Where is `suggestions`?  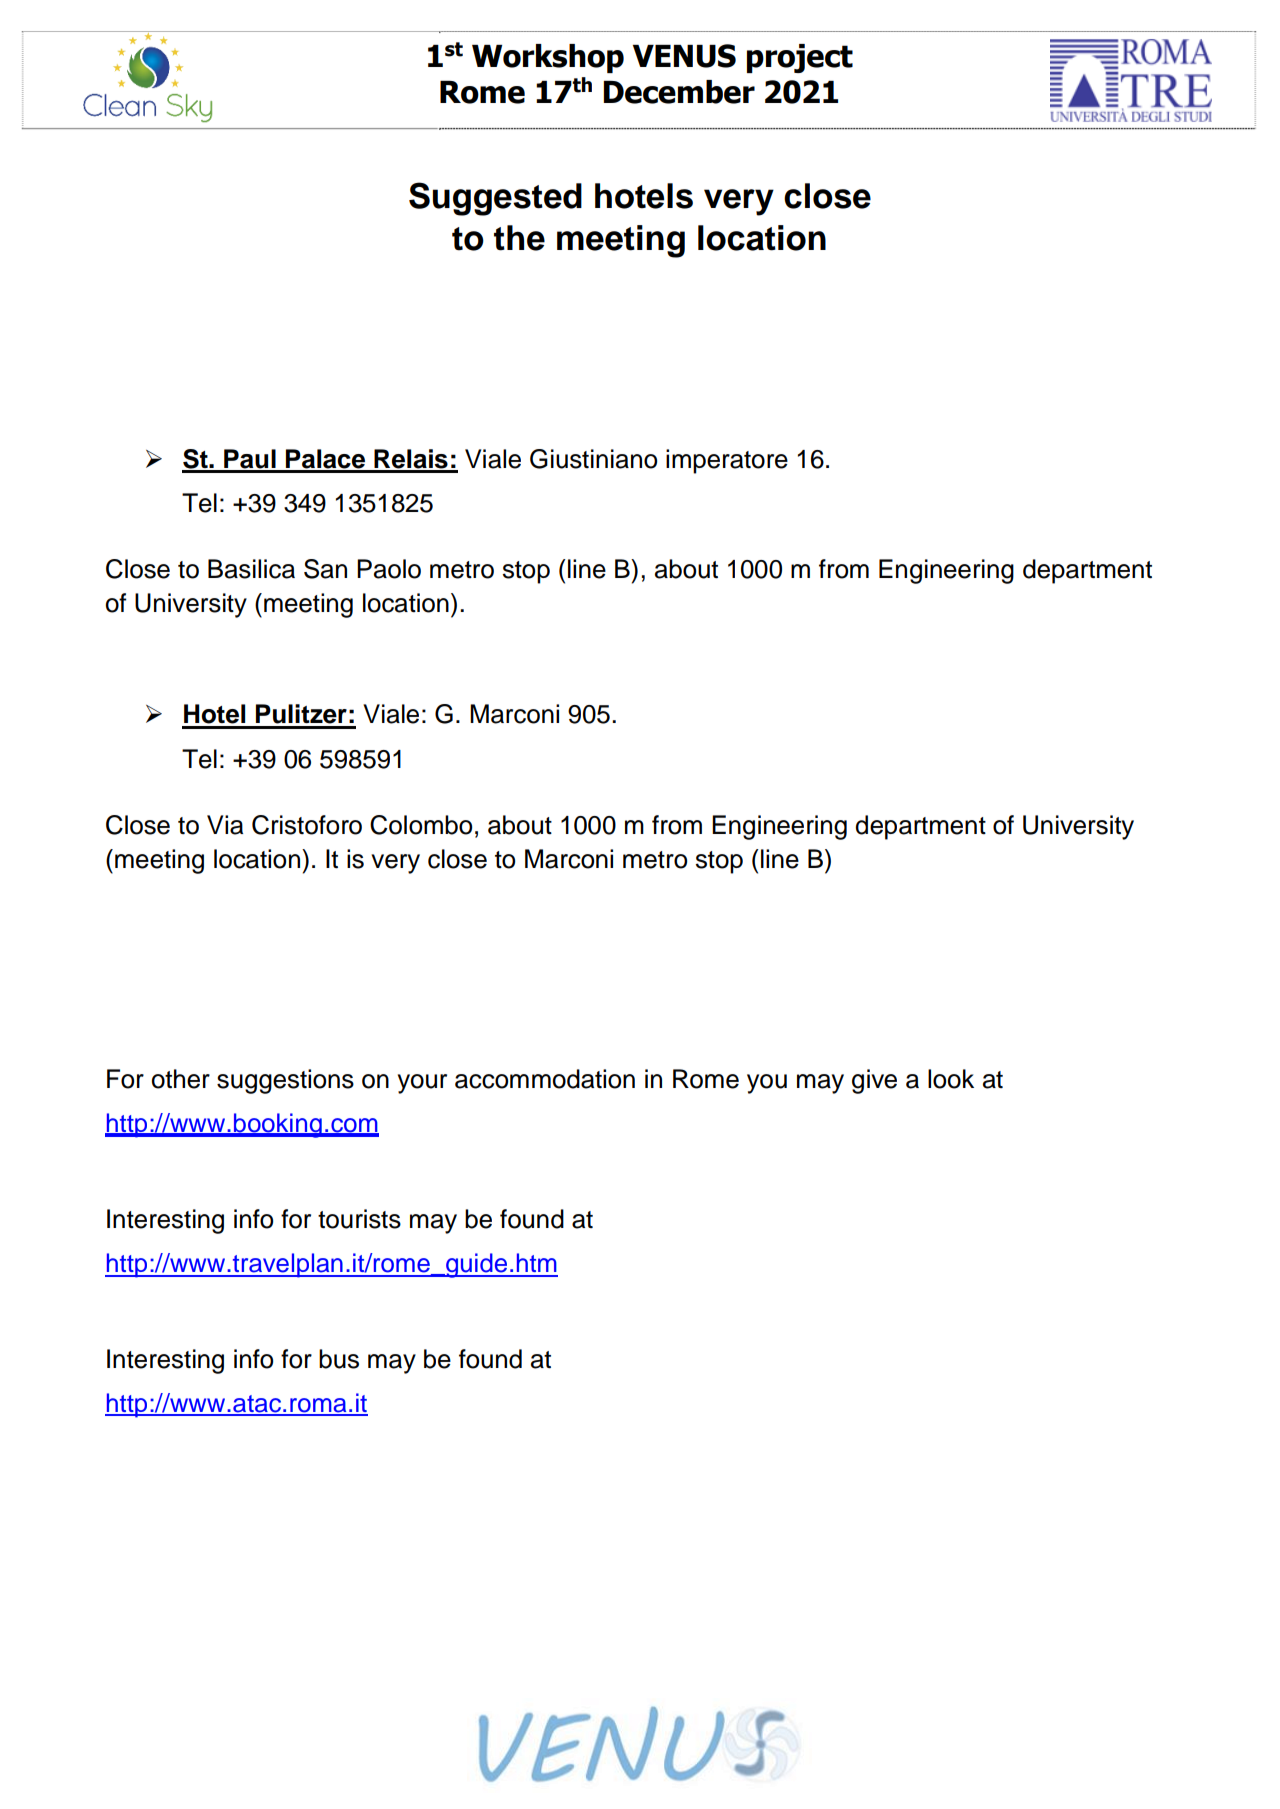 suggestions is located at coordinates (285, 1081).
